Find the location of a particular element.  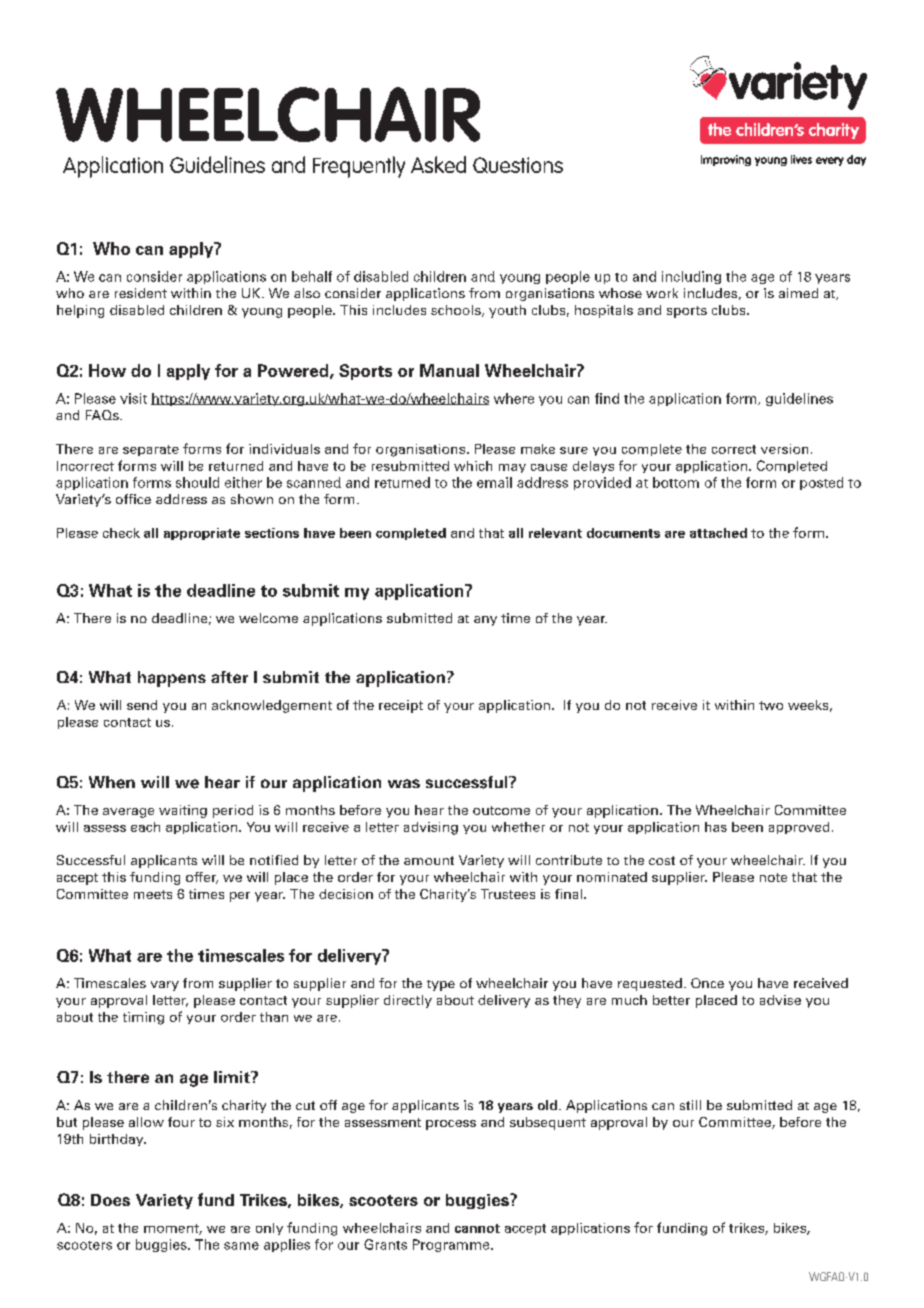

including is located at coordinates (691, 277).
